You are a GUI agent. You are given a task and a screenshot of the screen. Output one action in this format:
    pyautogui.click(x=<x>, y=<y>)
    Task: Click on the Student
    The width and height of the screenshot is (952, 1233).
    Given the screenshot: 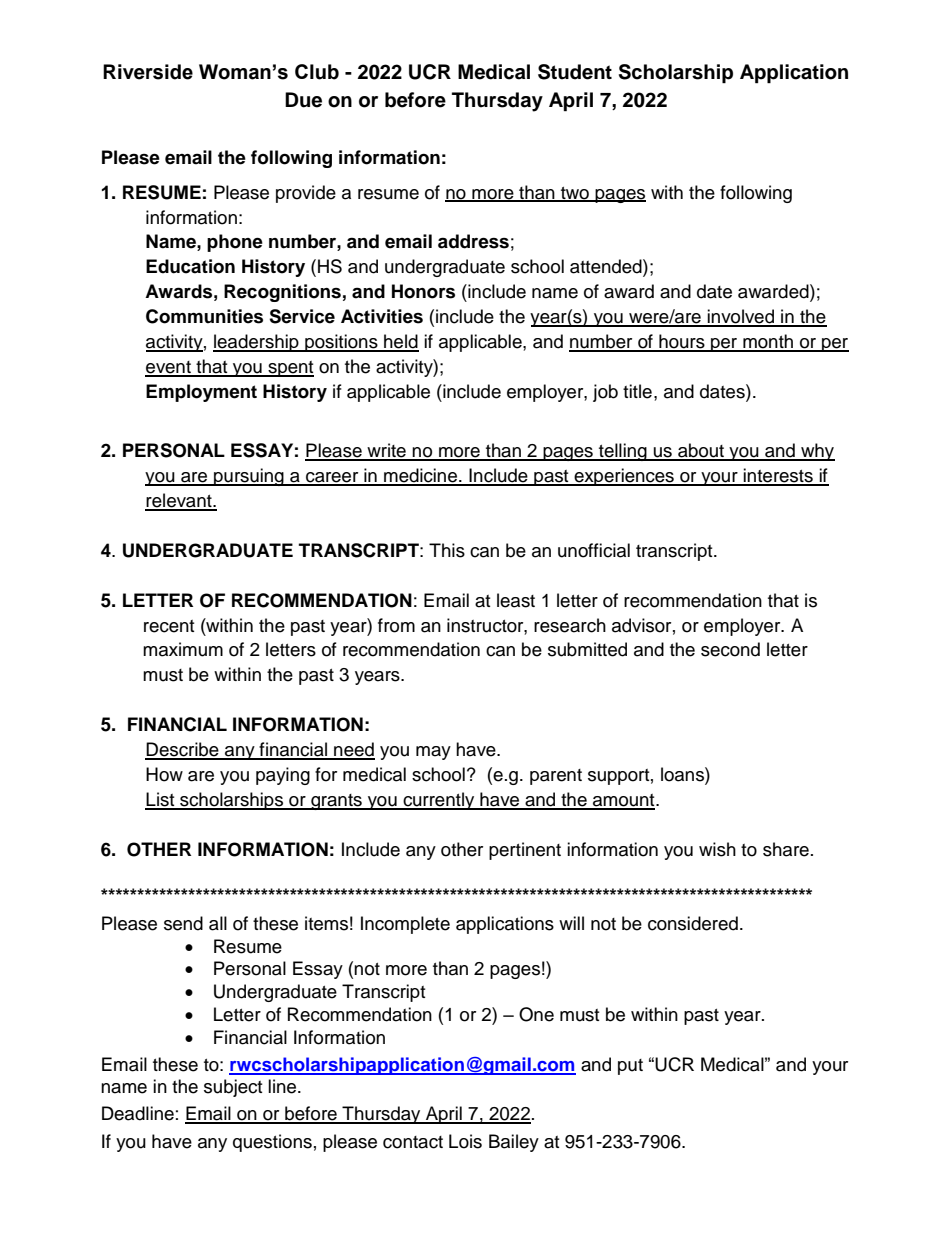 What is the action you would take?
    pyautogui.click(x=575, y=72)
